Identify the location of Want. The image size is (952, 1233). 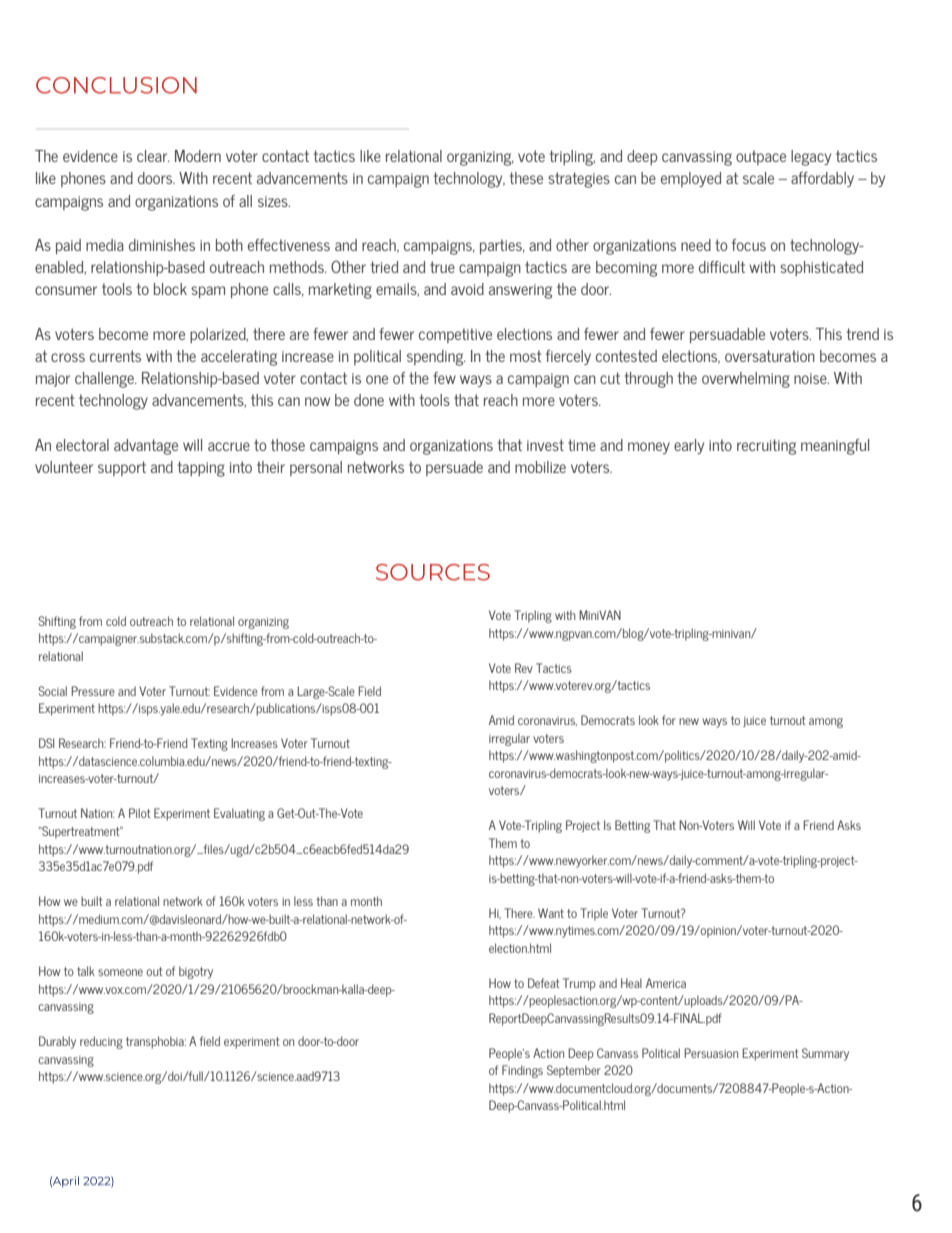
(551, 913).
